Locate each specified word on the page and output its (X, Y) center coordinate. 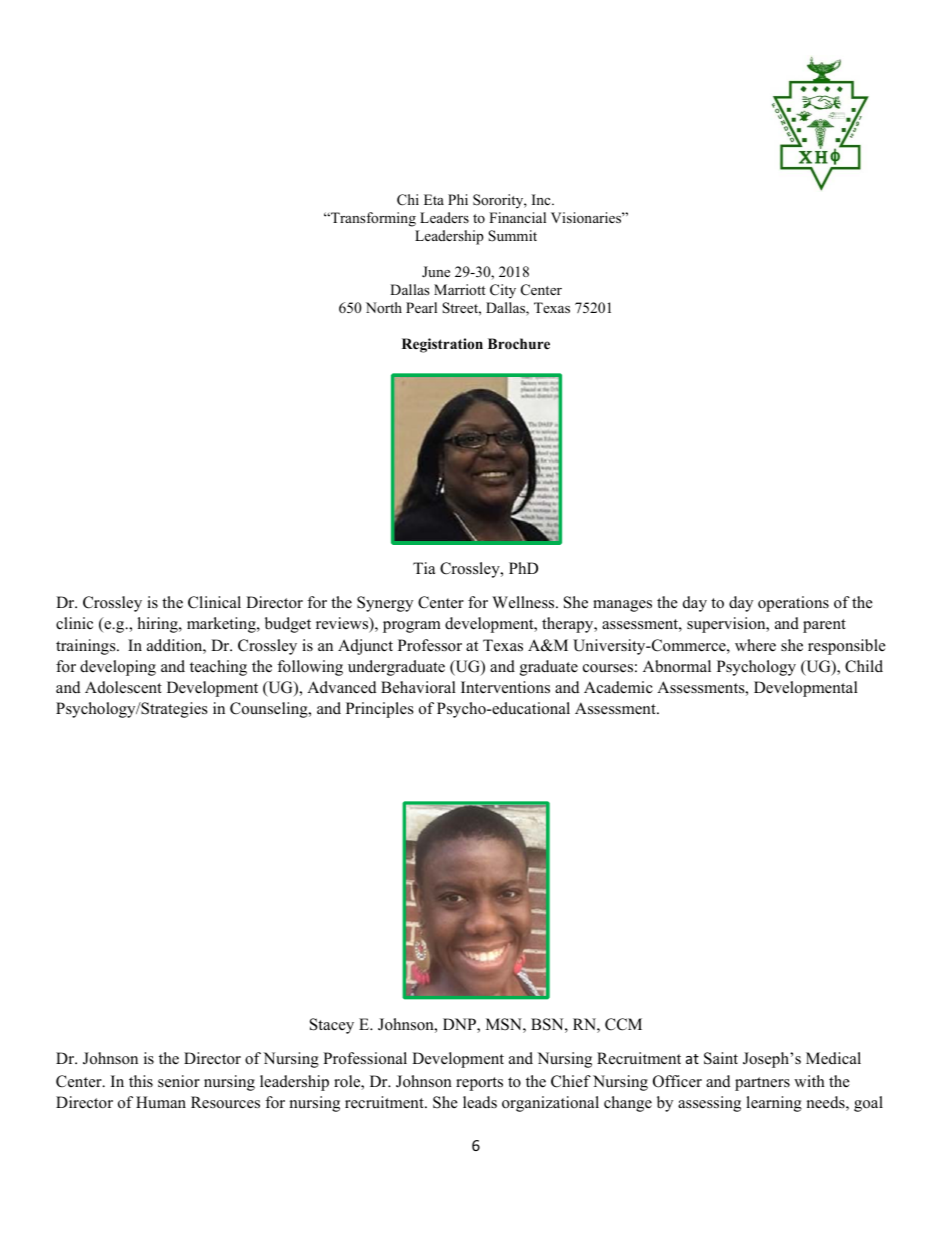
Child (864, 666)
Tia (424, 568)
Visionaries (587, 217)
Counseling (270, 710)
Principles (380, 710)
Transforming (372, 219)
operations (793, 604)
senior (179, 1081)
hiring (159, 625)
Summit (512, 236)
